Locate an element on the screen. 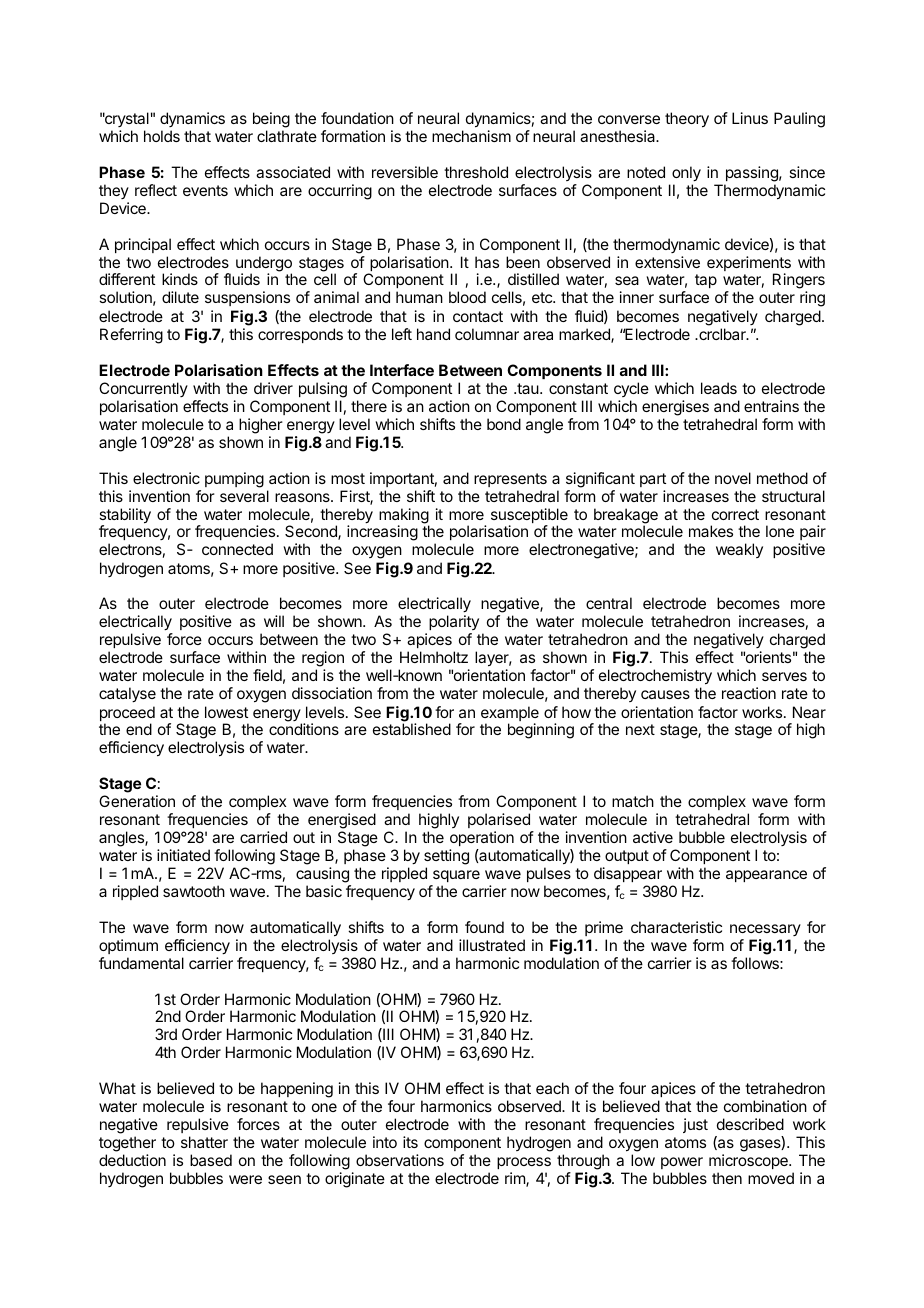 This screenshot has height=1308, width=924. Helmholtz is located at coordinates (434, 657).
